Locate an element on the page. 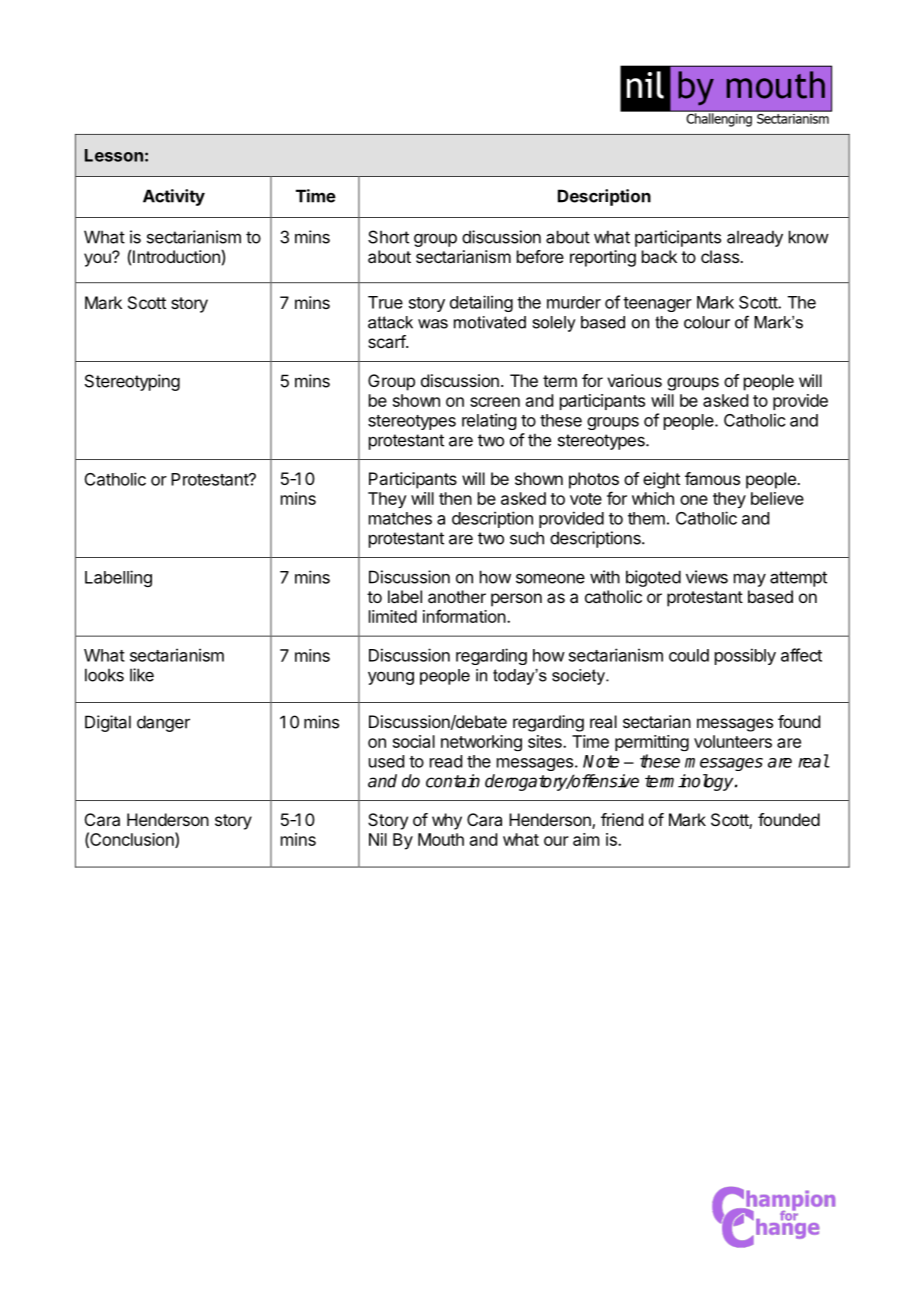 This image has width=924, height=1308. Nil is located at coordinates (378, 839).
